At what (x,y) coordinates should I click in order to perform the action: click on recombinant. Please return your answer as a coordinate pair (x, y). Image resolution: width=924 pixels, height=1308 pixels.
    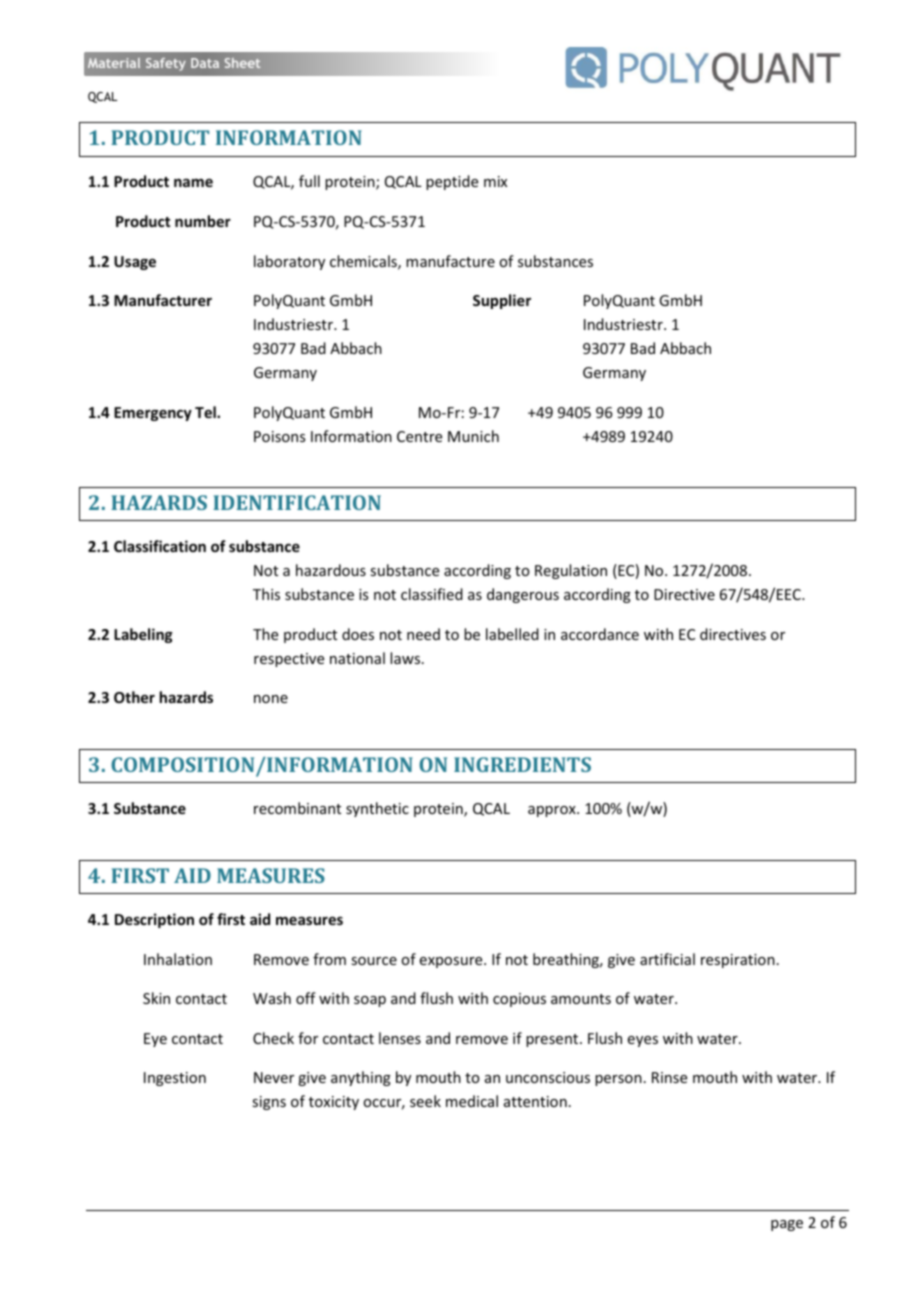
    Looking at the image, I should click on (297, 808).
